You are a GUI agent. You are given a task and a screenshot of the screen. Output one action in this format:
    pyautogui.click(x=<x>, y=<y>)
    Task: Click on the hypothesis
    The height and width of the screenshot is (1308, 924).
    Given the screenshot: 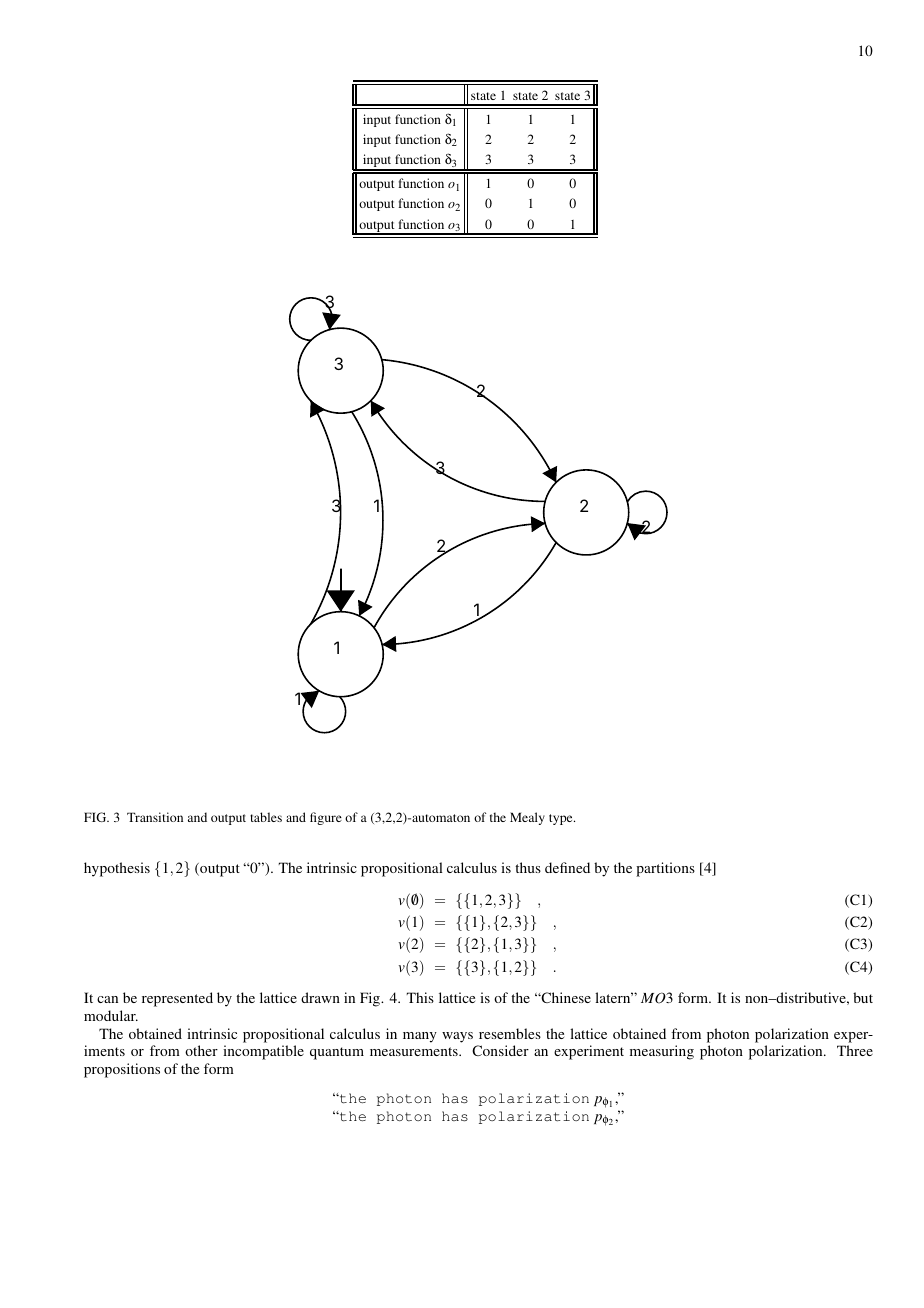 What is the action you would take?
    pyautogui.click(x=117, y=869)
